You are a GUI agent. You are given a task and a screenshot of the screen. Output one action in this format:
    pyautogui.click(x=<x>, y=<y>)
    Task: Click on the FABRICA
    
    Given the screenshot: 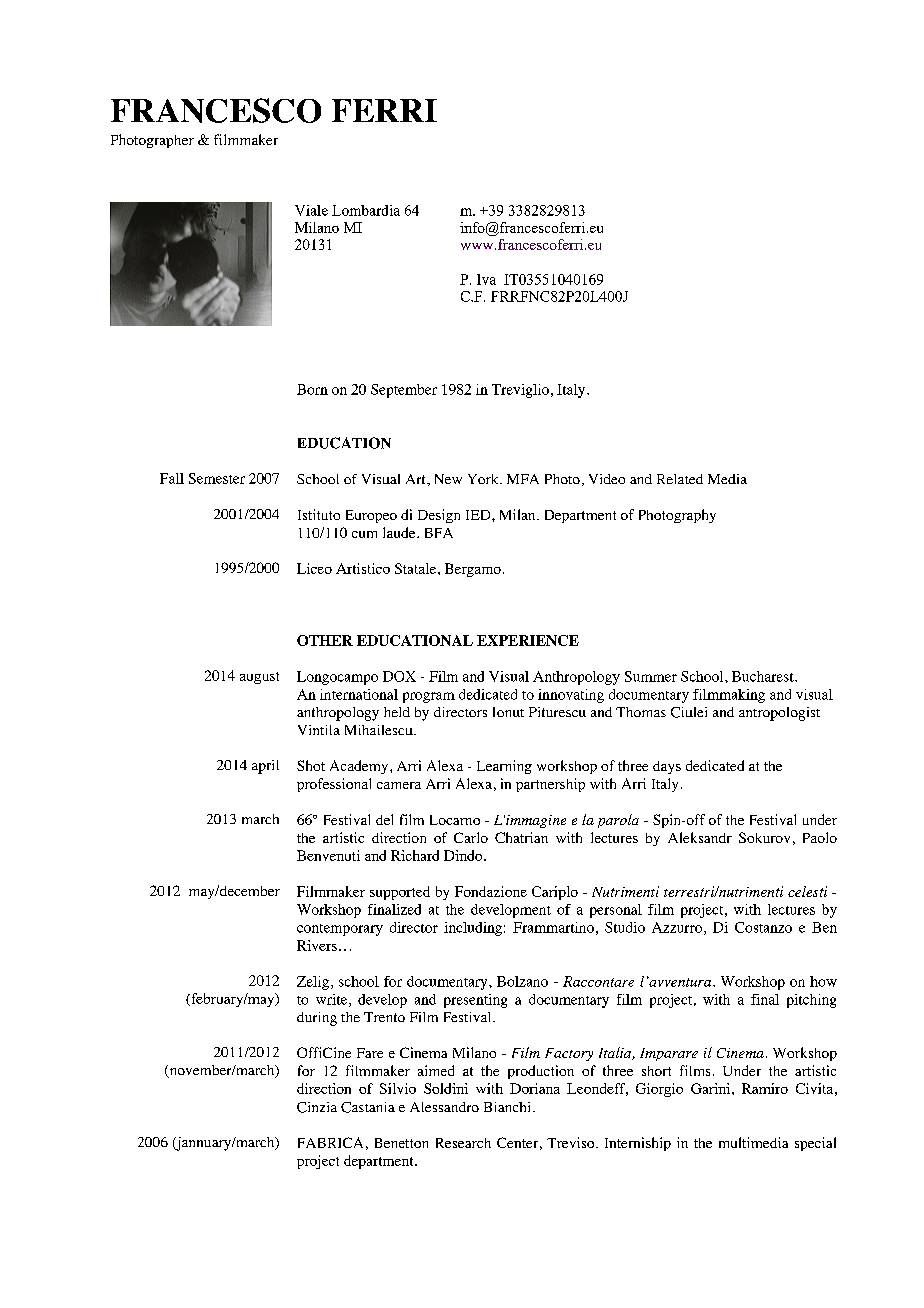 What is the action you would take?
    pyautogui.click(x=330, y=1142)
